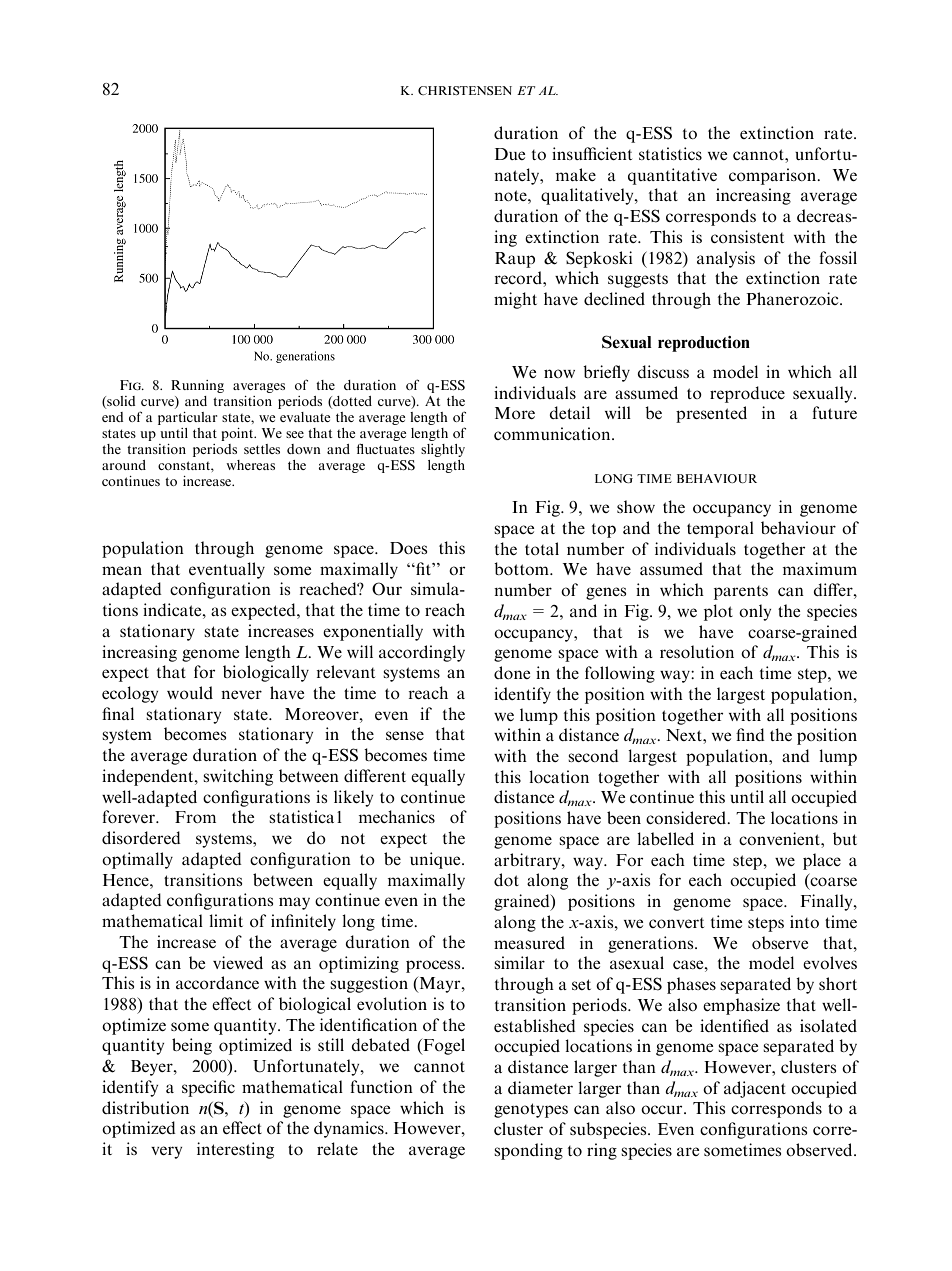 The width and height of the screenshot is (952, 1271). Describe the element at coordinates (529, 942) in the screenshot. I see `measured` at that location.
